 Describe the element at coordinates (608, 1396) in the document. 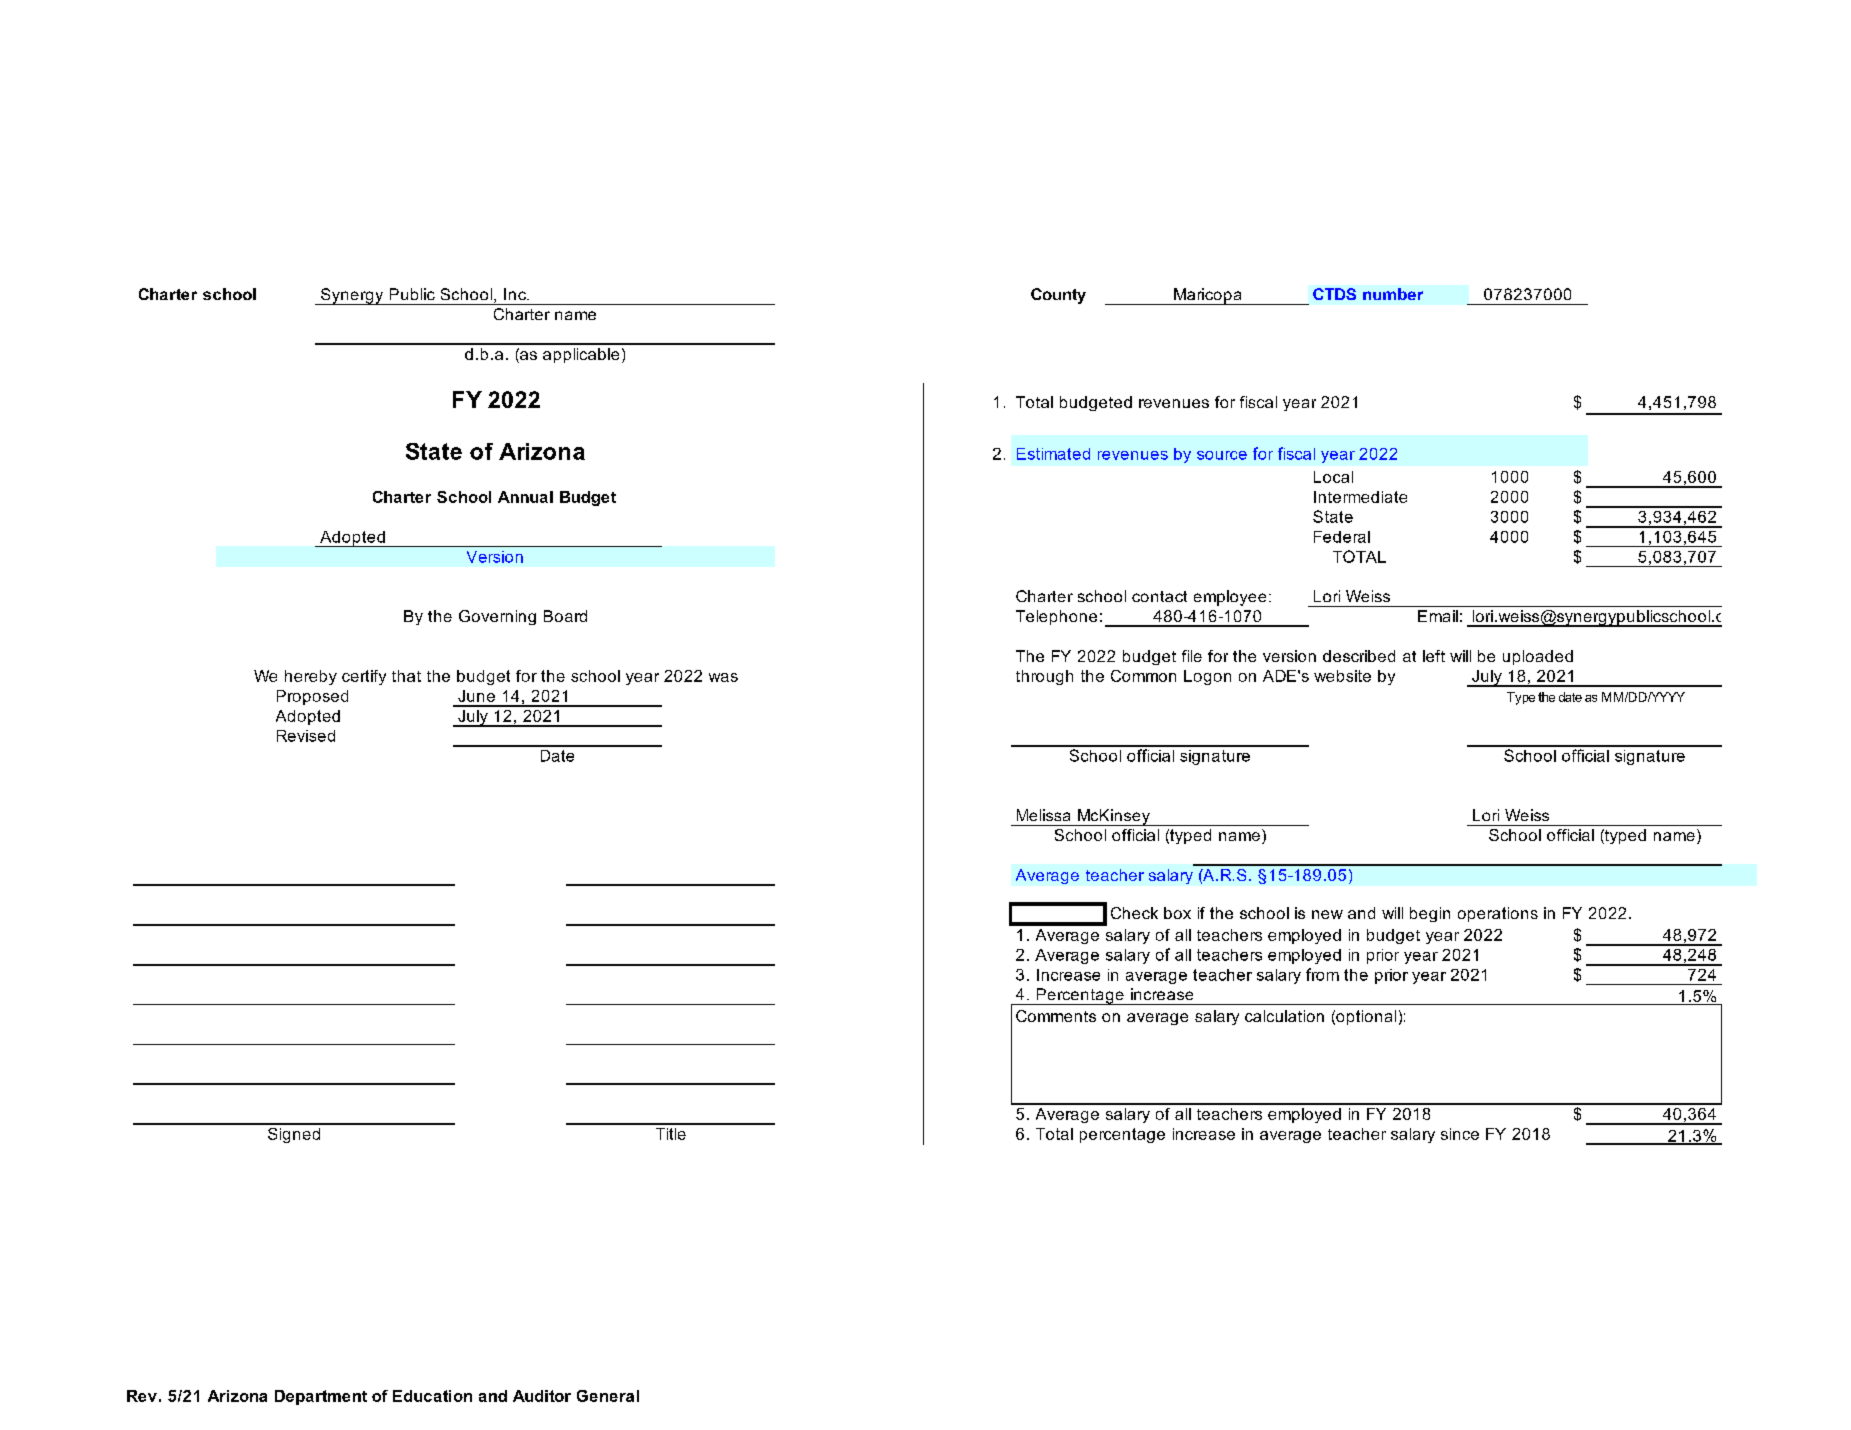

I see `General` at that location.
